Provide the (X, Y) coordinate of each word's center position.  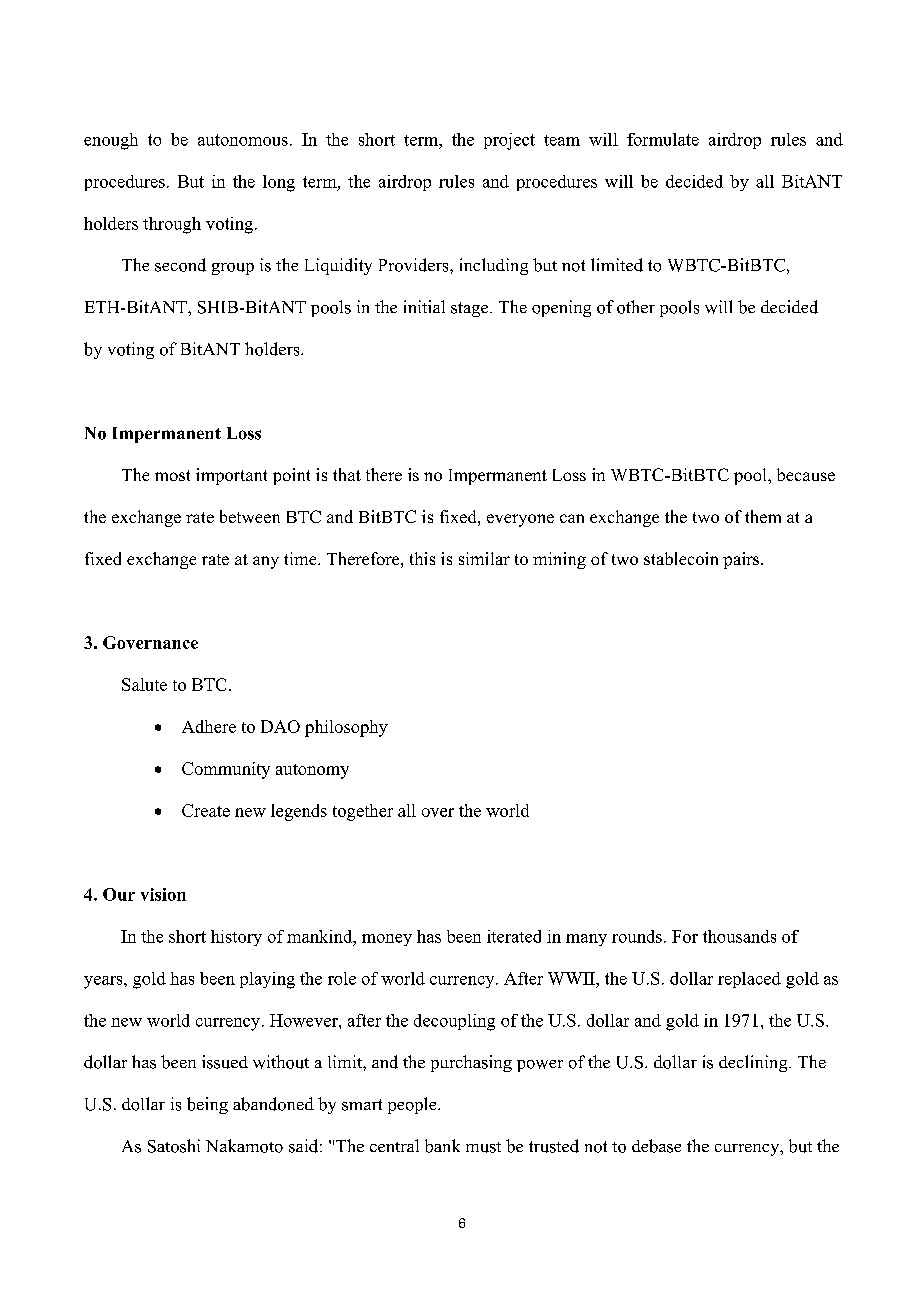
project (509, 141)
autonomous (243, 140)
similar (484, 558)
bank (442, 1146)
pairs (742, 560)
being (207, 1105)
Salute (144, 684)
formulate (663, 139)
